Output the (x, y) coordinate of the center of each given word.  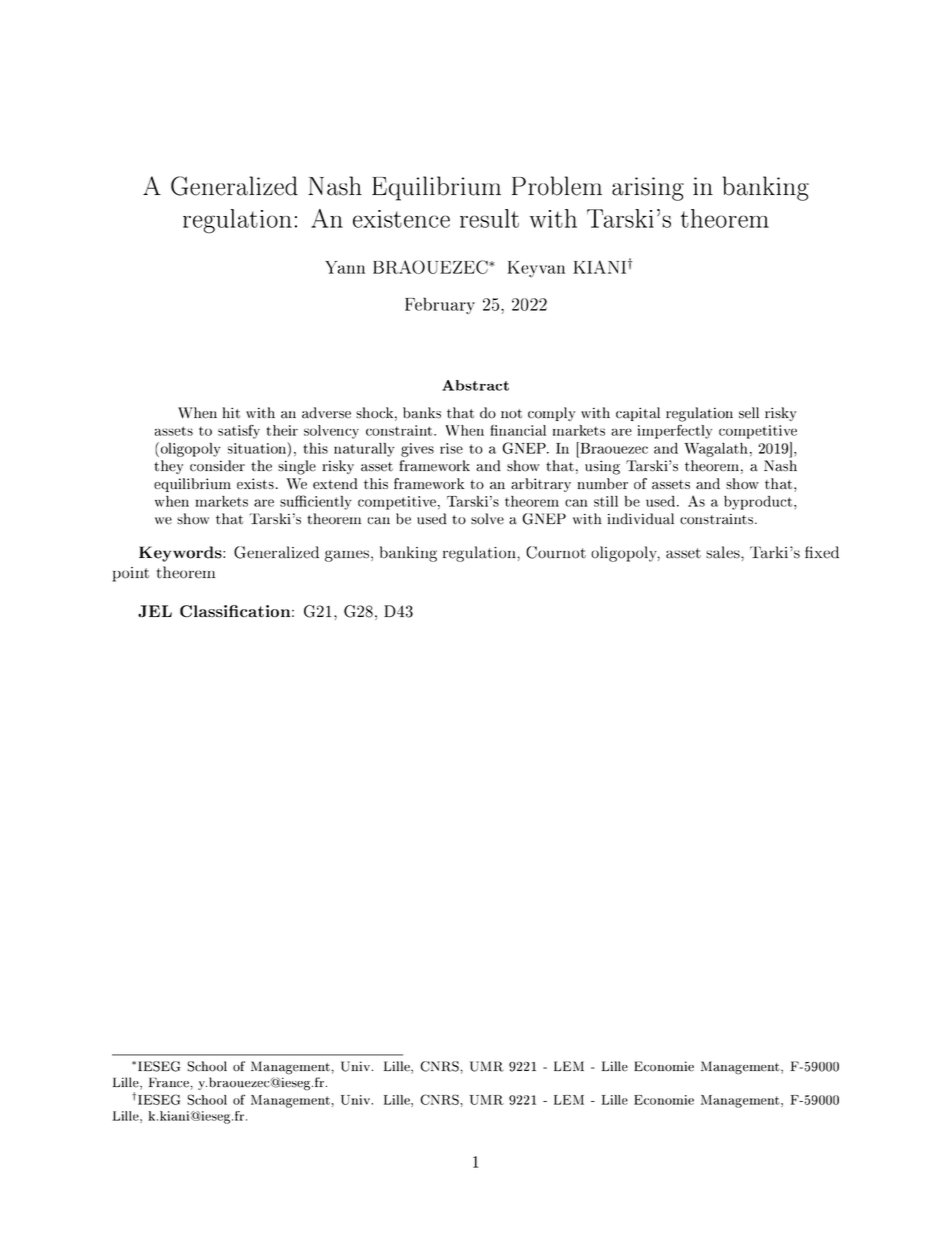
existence (401, 219)
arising (648, 189)
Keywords (181, 554)
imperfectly (675, 432)
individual (641, 519)
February (440, 305)
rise (451, 448)
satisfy (239, 432)
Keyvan (536, 269)
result (489, 218)
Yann (345, 267)
